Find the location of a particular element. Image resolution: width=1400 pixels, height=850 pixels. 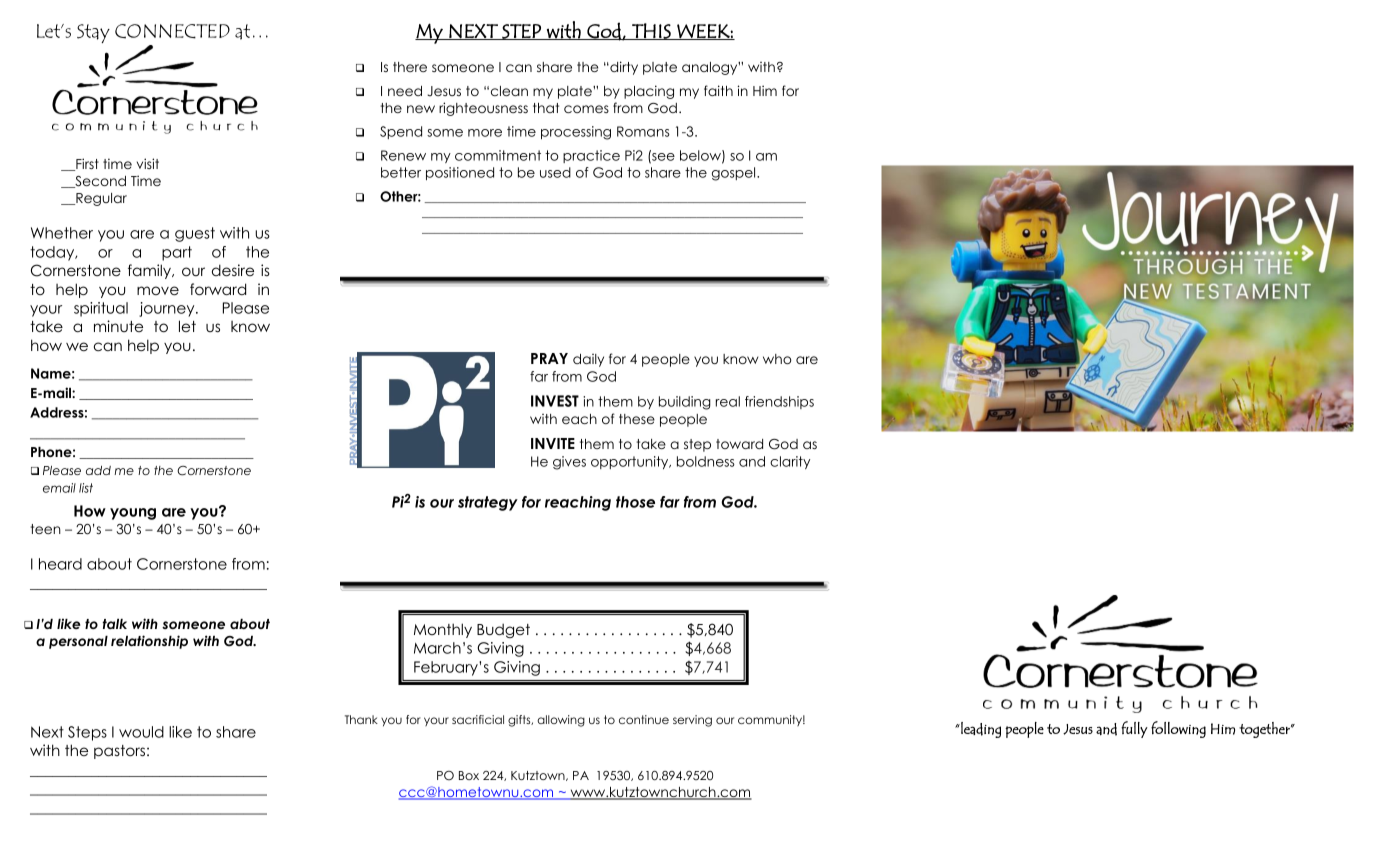

daily is located at coordinates (588, 360).
